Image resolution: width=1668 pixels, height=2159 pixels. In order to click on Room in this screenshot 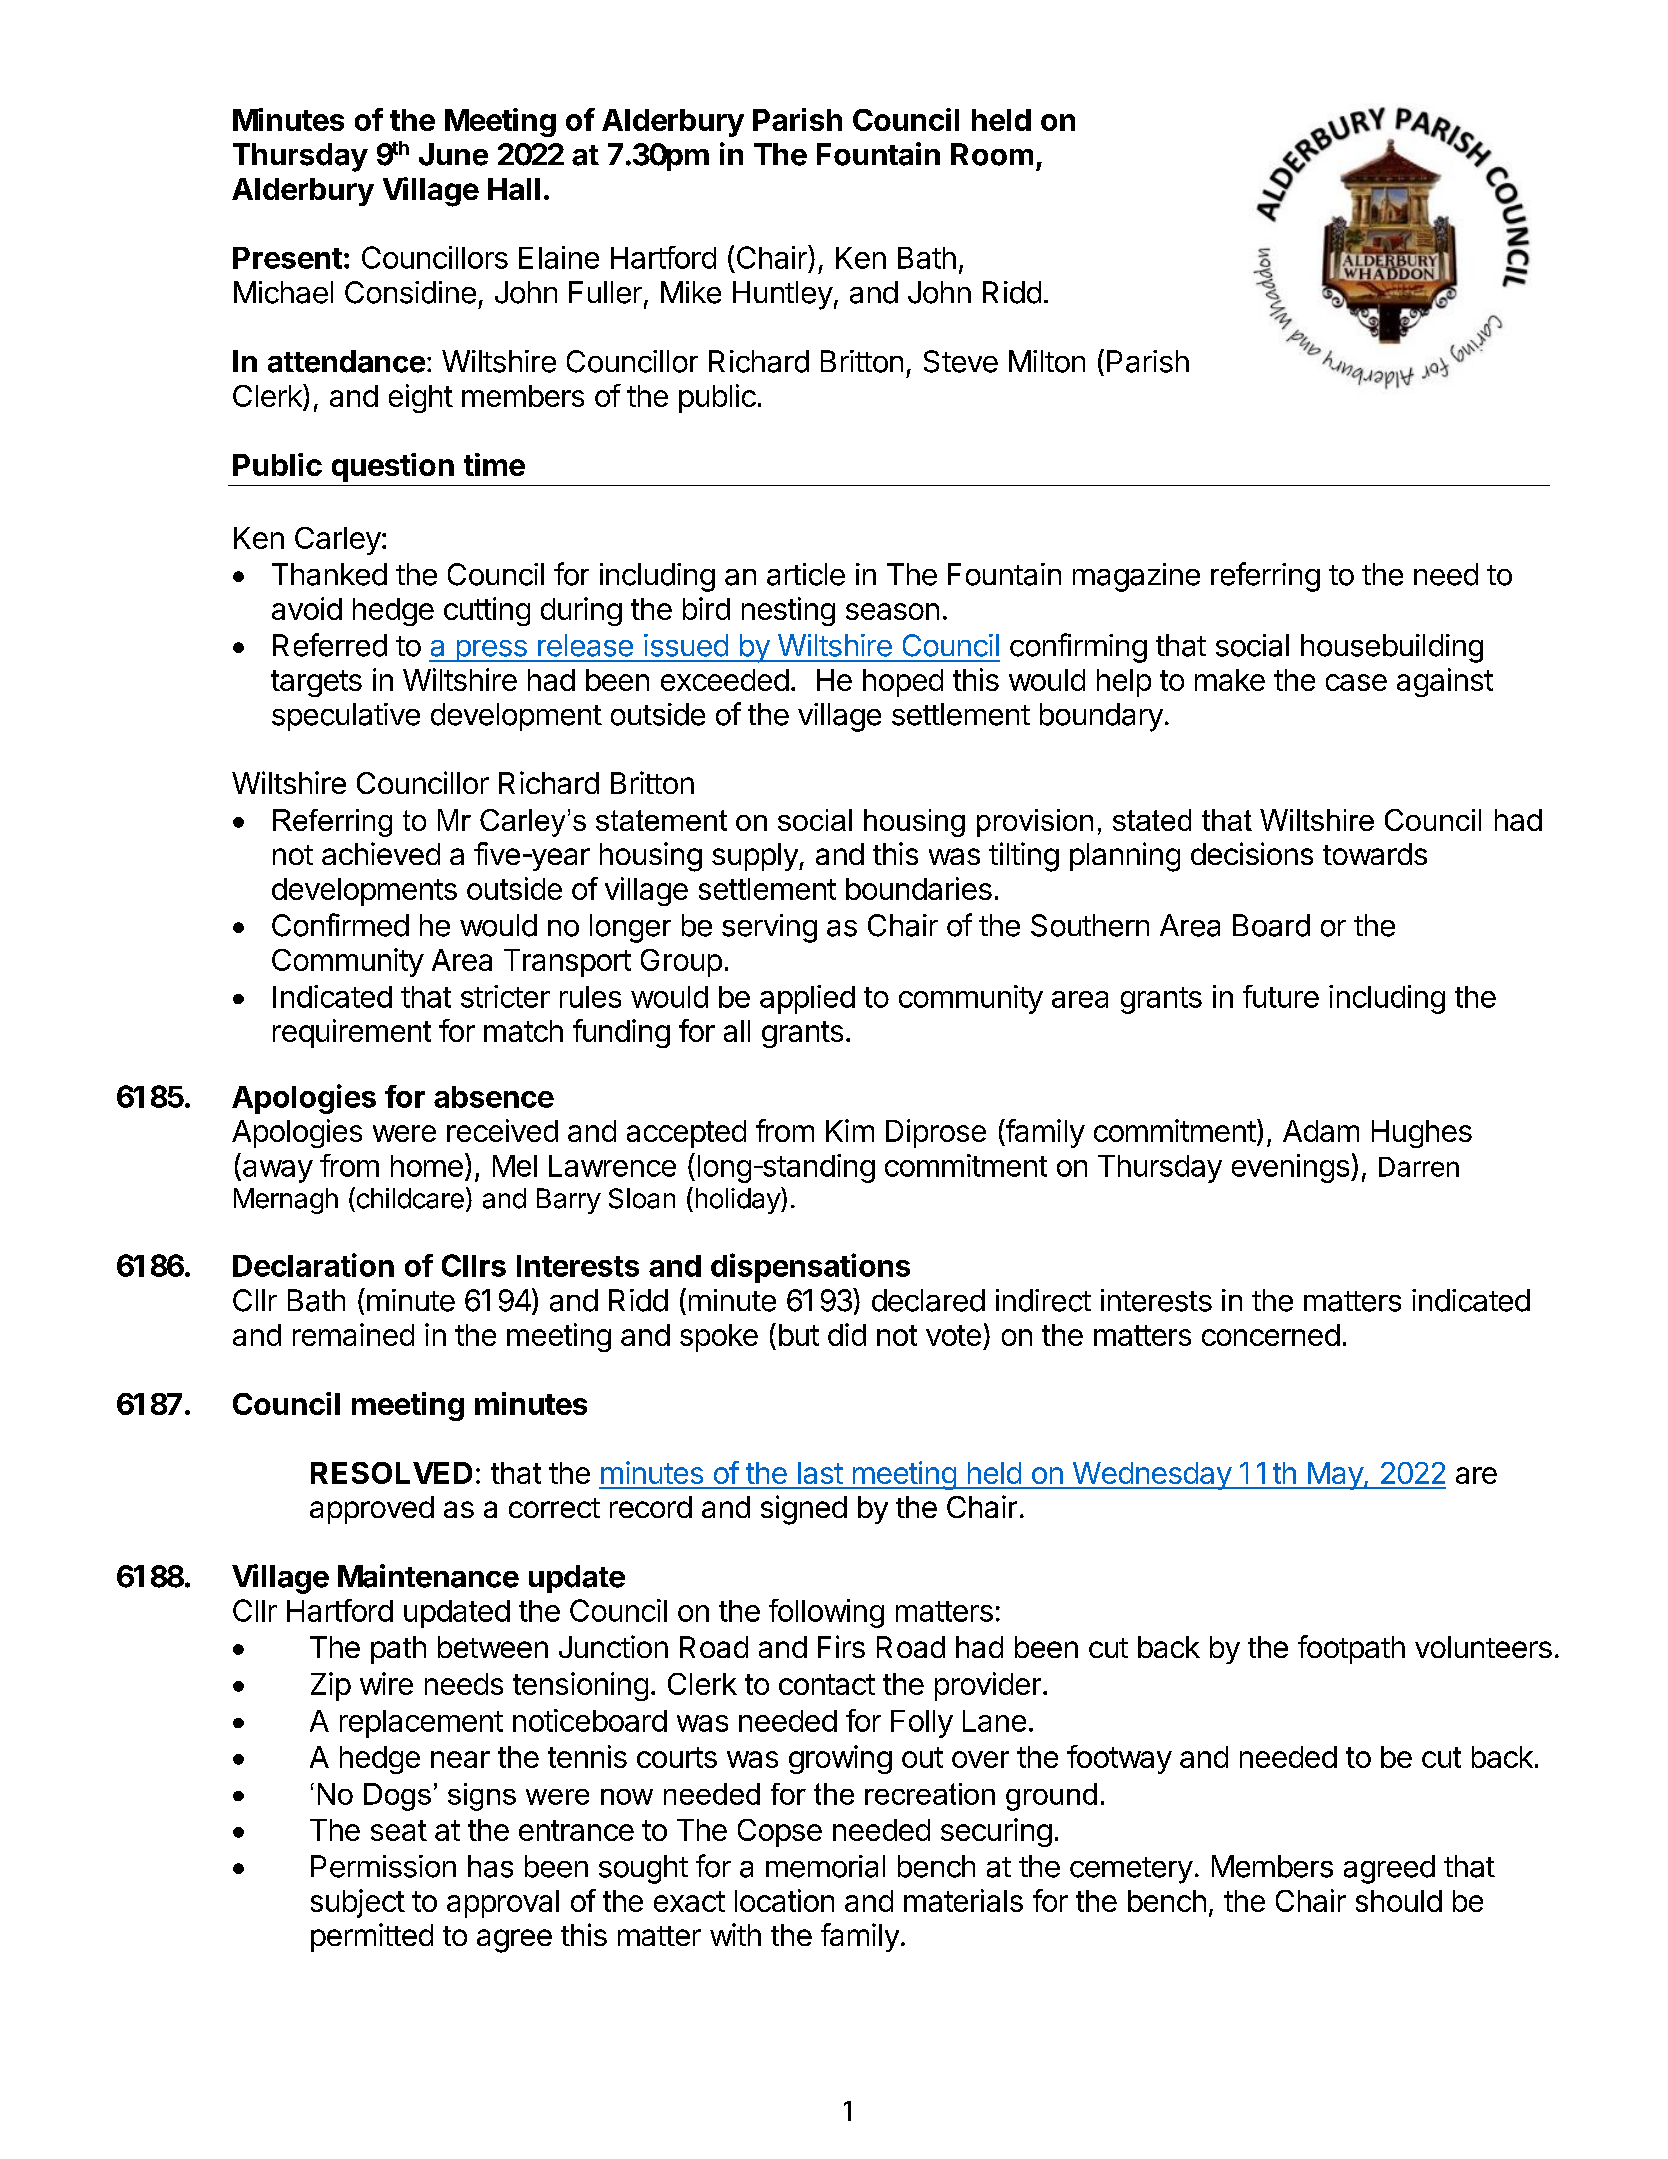, I will do `click(992, 154)`.
